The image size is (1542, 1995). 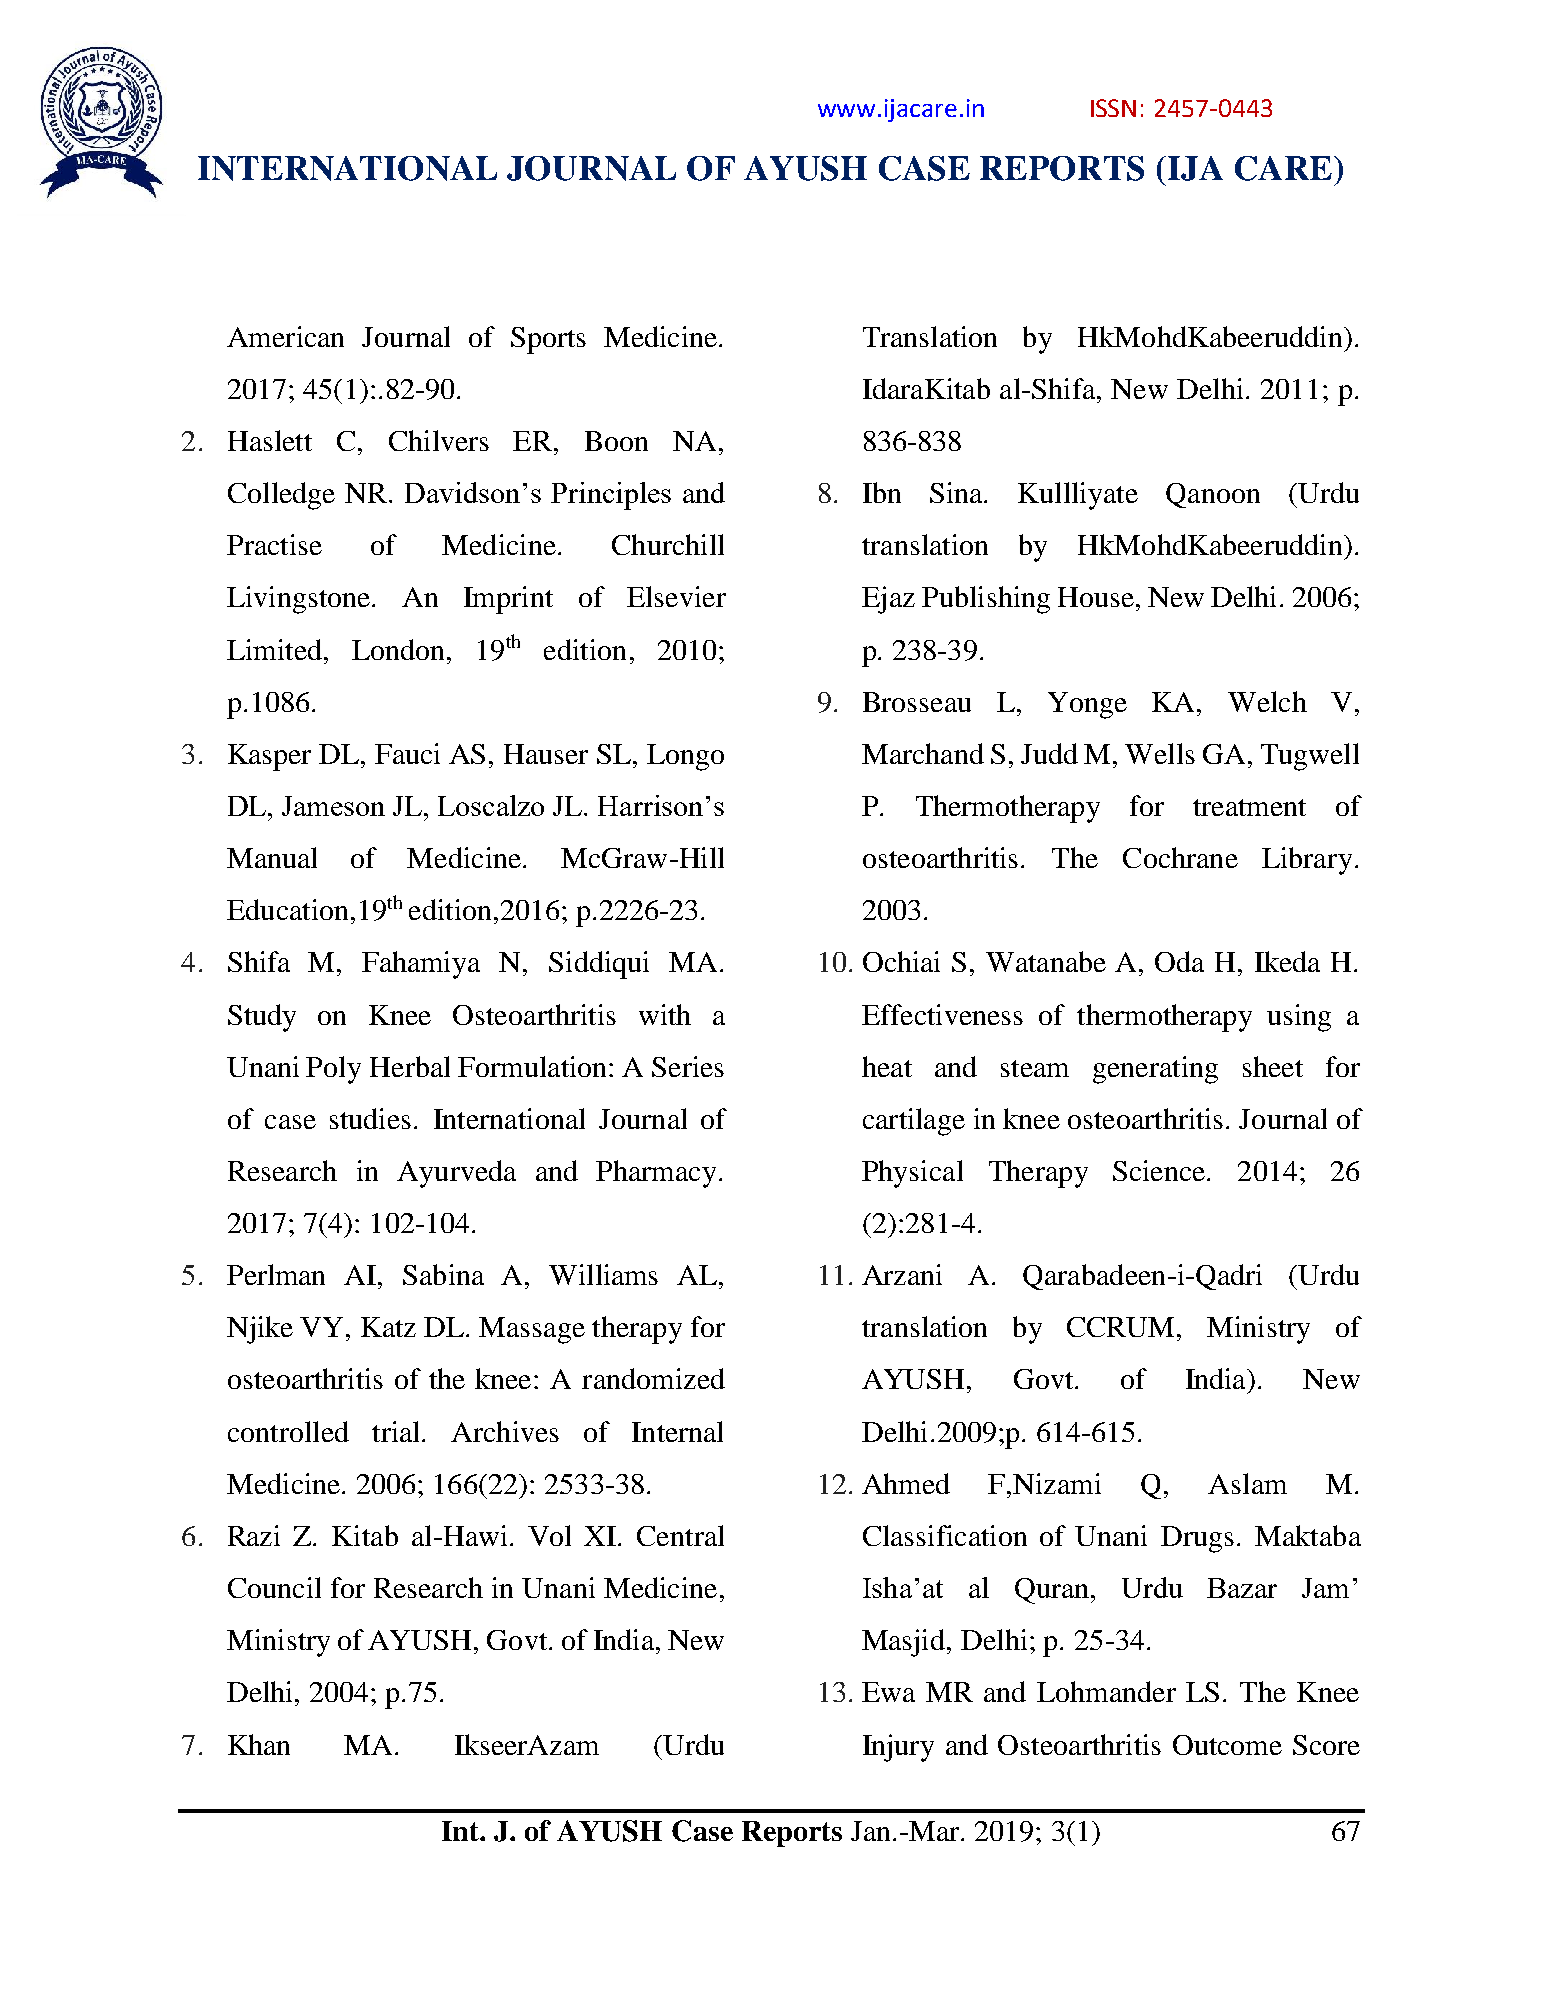 What do you see at coordinates (912, 1174) in the image?
I see `Physical` at bounding box center [912, 1174].
